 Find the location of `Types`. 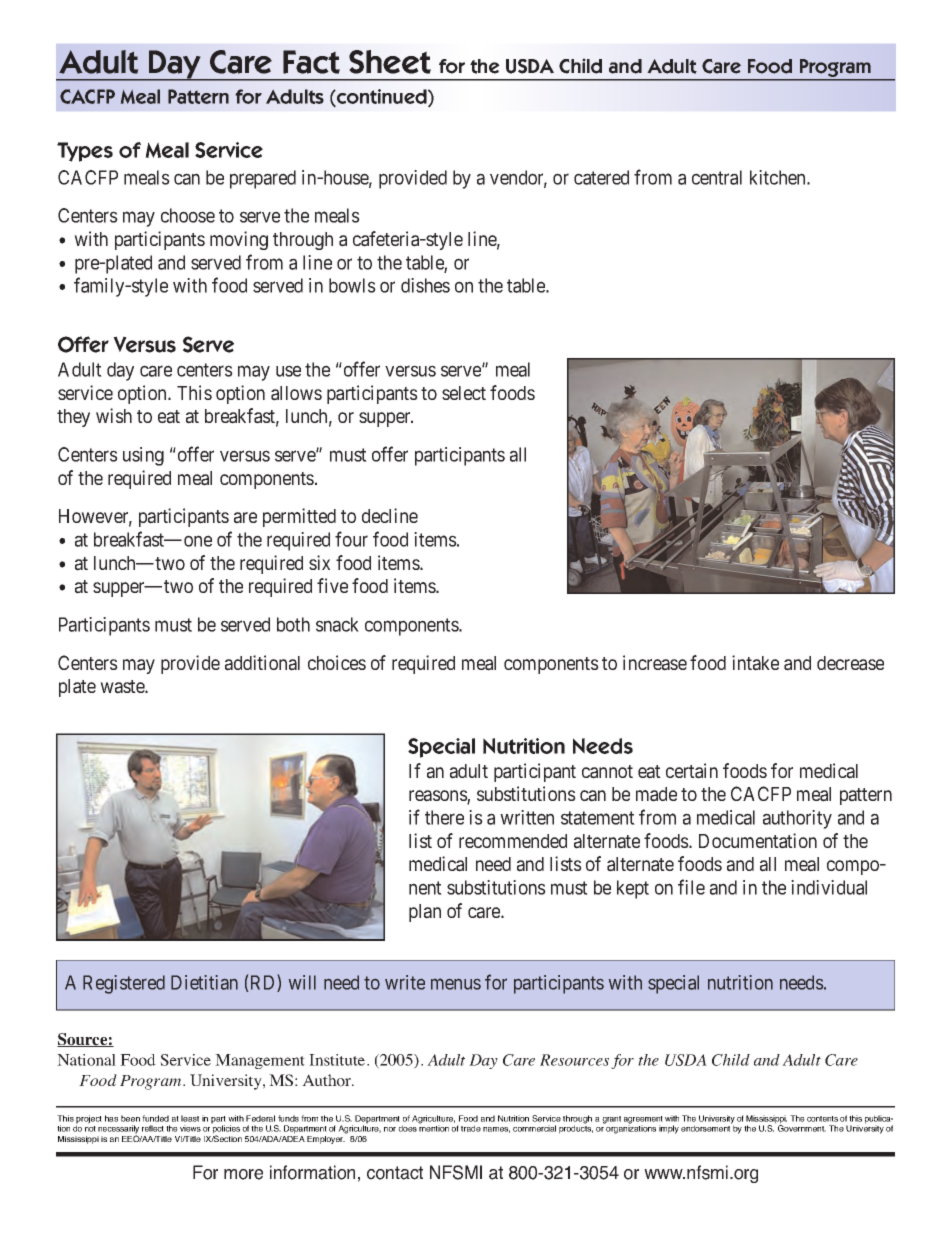

Types is located at coordinates (85, 152).
